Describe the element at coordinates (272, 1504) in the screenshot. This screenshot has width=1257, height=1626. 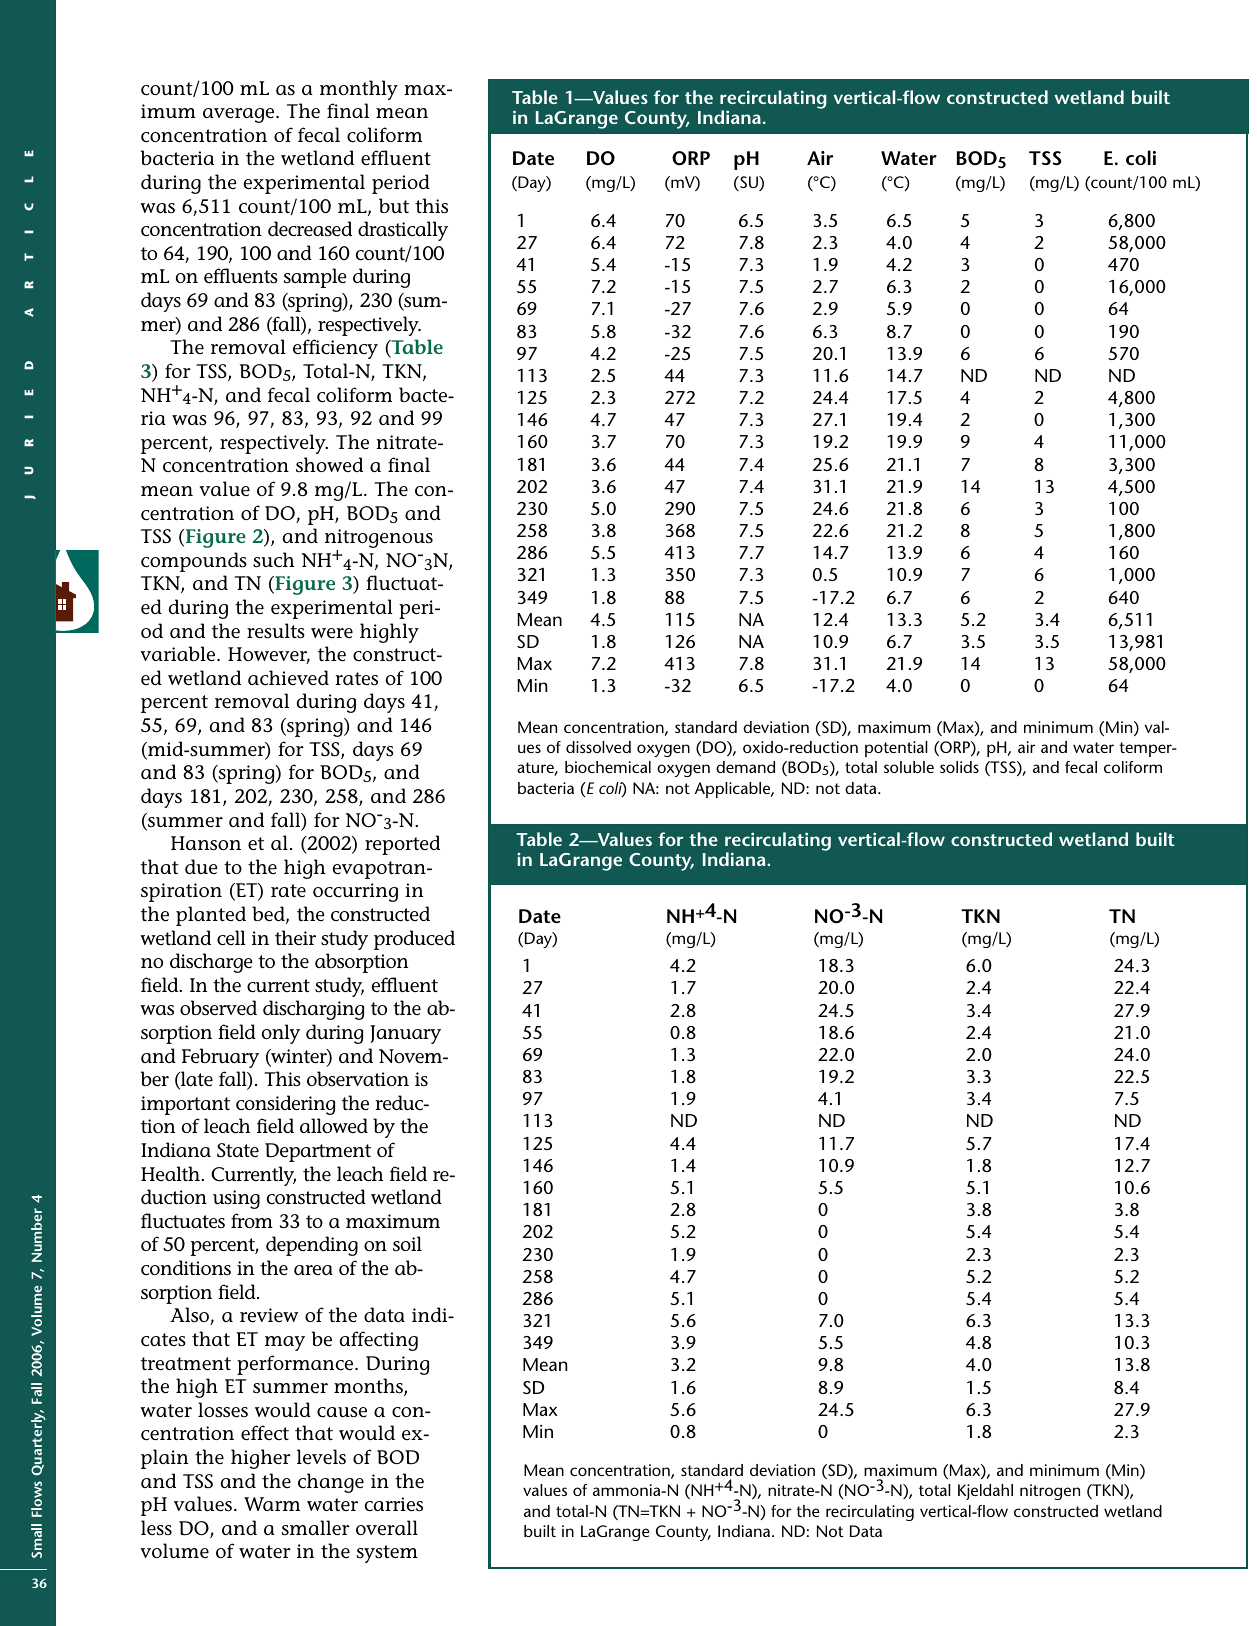
I see `Warm` at that location.
